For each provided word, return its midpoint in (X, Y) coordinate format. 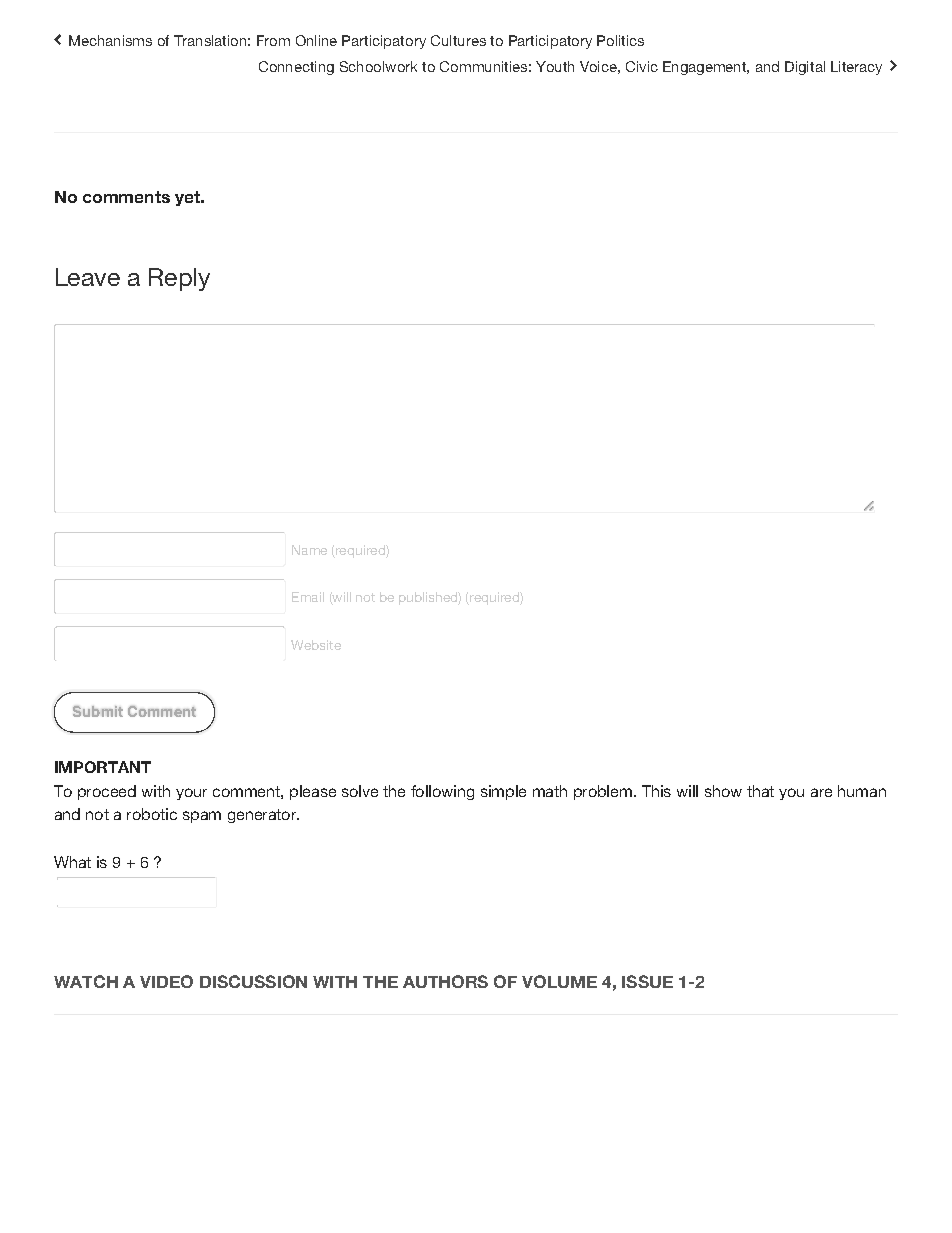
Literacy (856, 68)
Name (309, 550)
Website (316, 645)
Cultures (458, 40)
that (760, 791)
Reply (179, 279)
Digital (805, 68)
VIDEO (166, 981)
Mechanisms (110, 40)
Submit (98, 711)
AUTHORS (445, 981)
